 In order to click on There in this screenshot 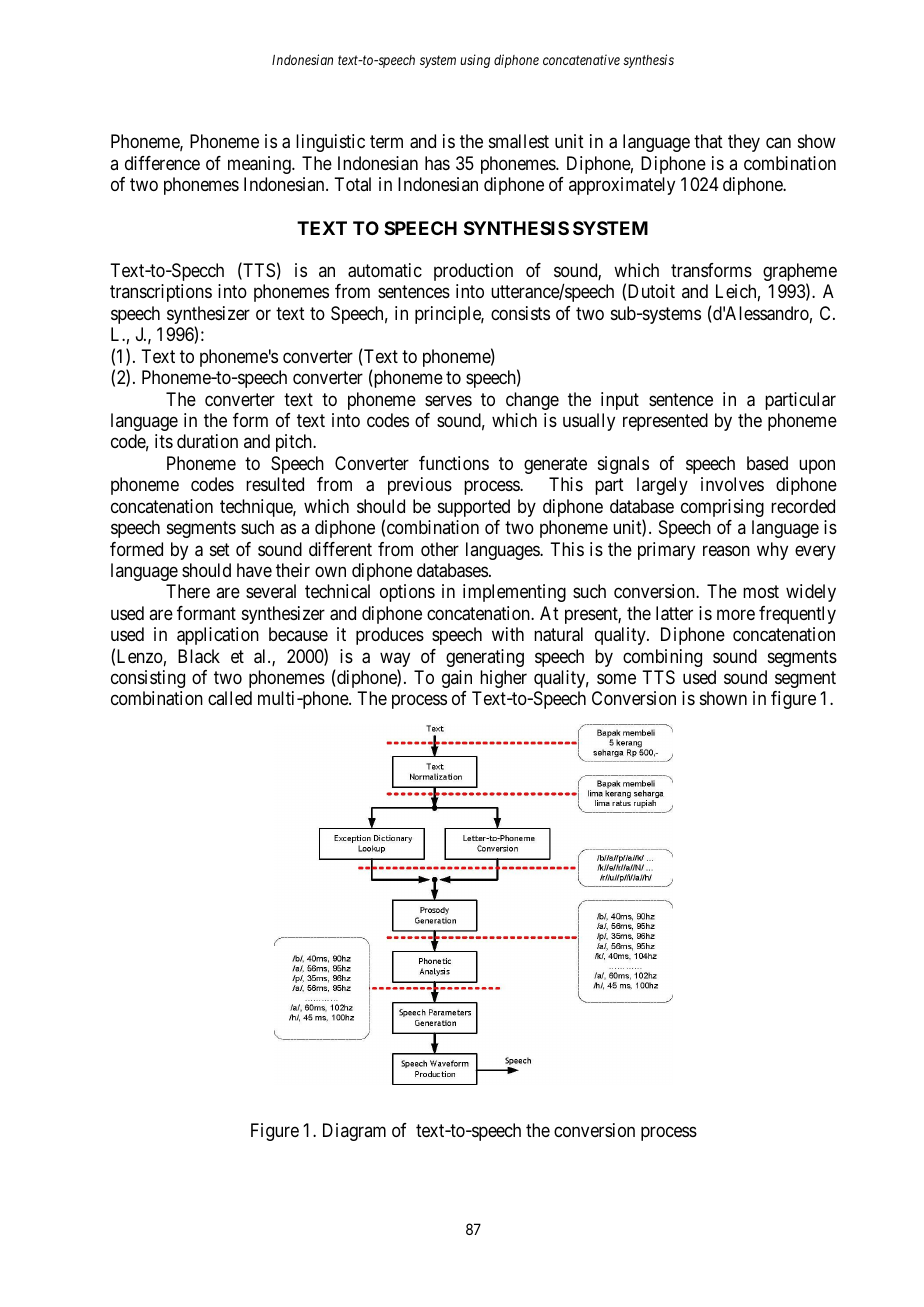, I will do `click(188, 591)`.
